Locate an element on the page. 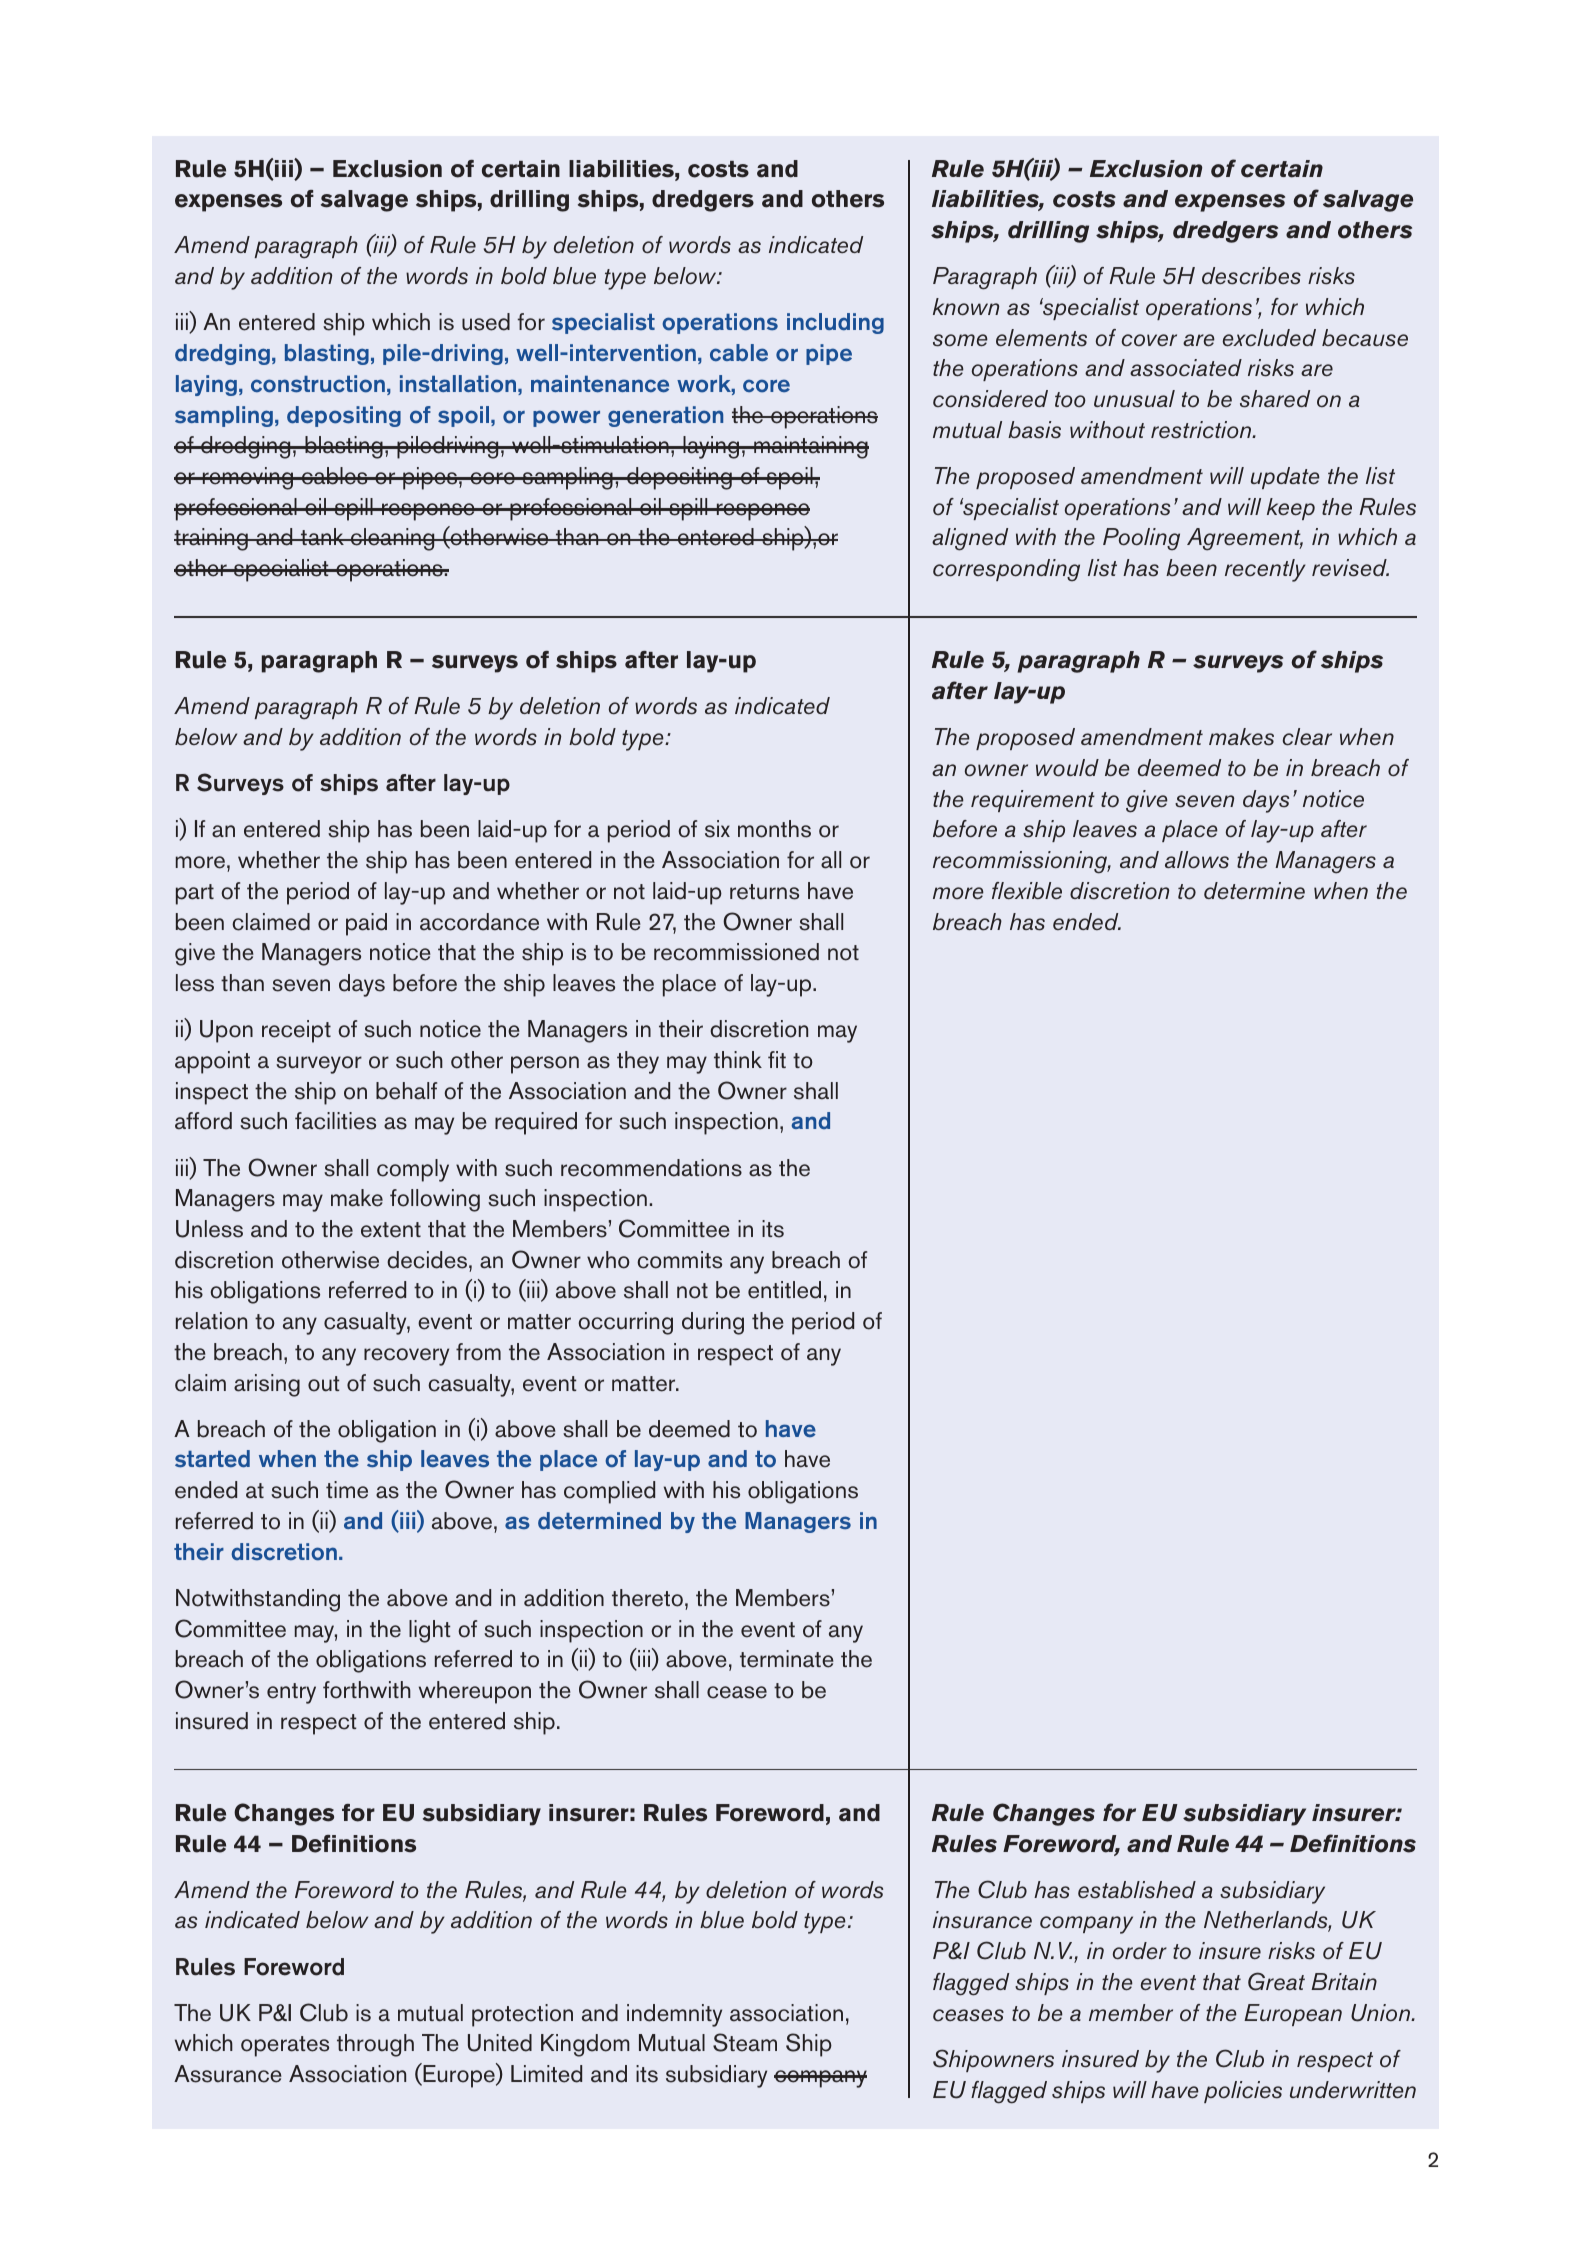 This image has height=2250, width=1591. construction is located at coordinates (318, 384).
